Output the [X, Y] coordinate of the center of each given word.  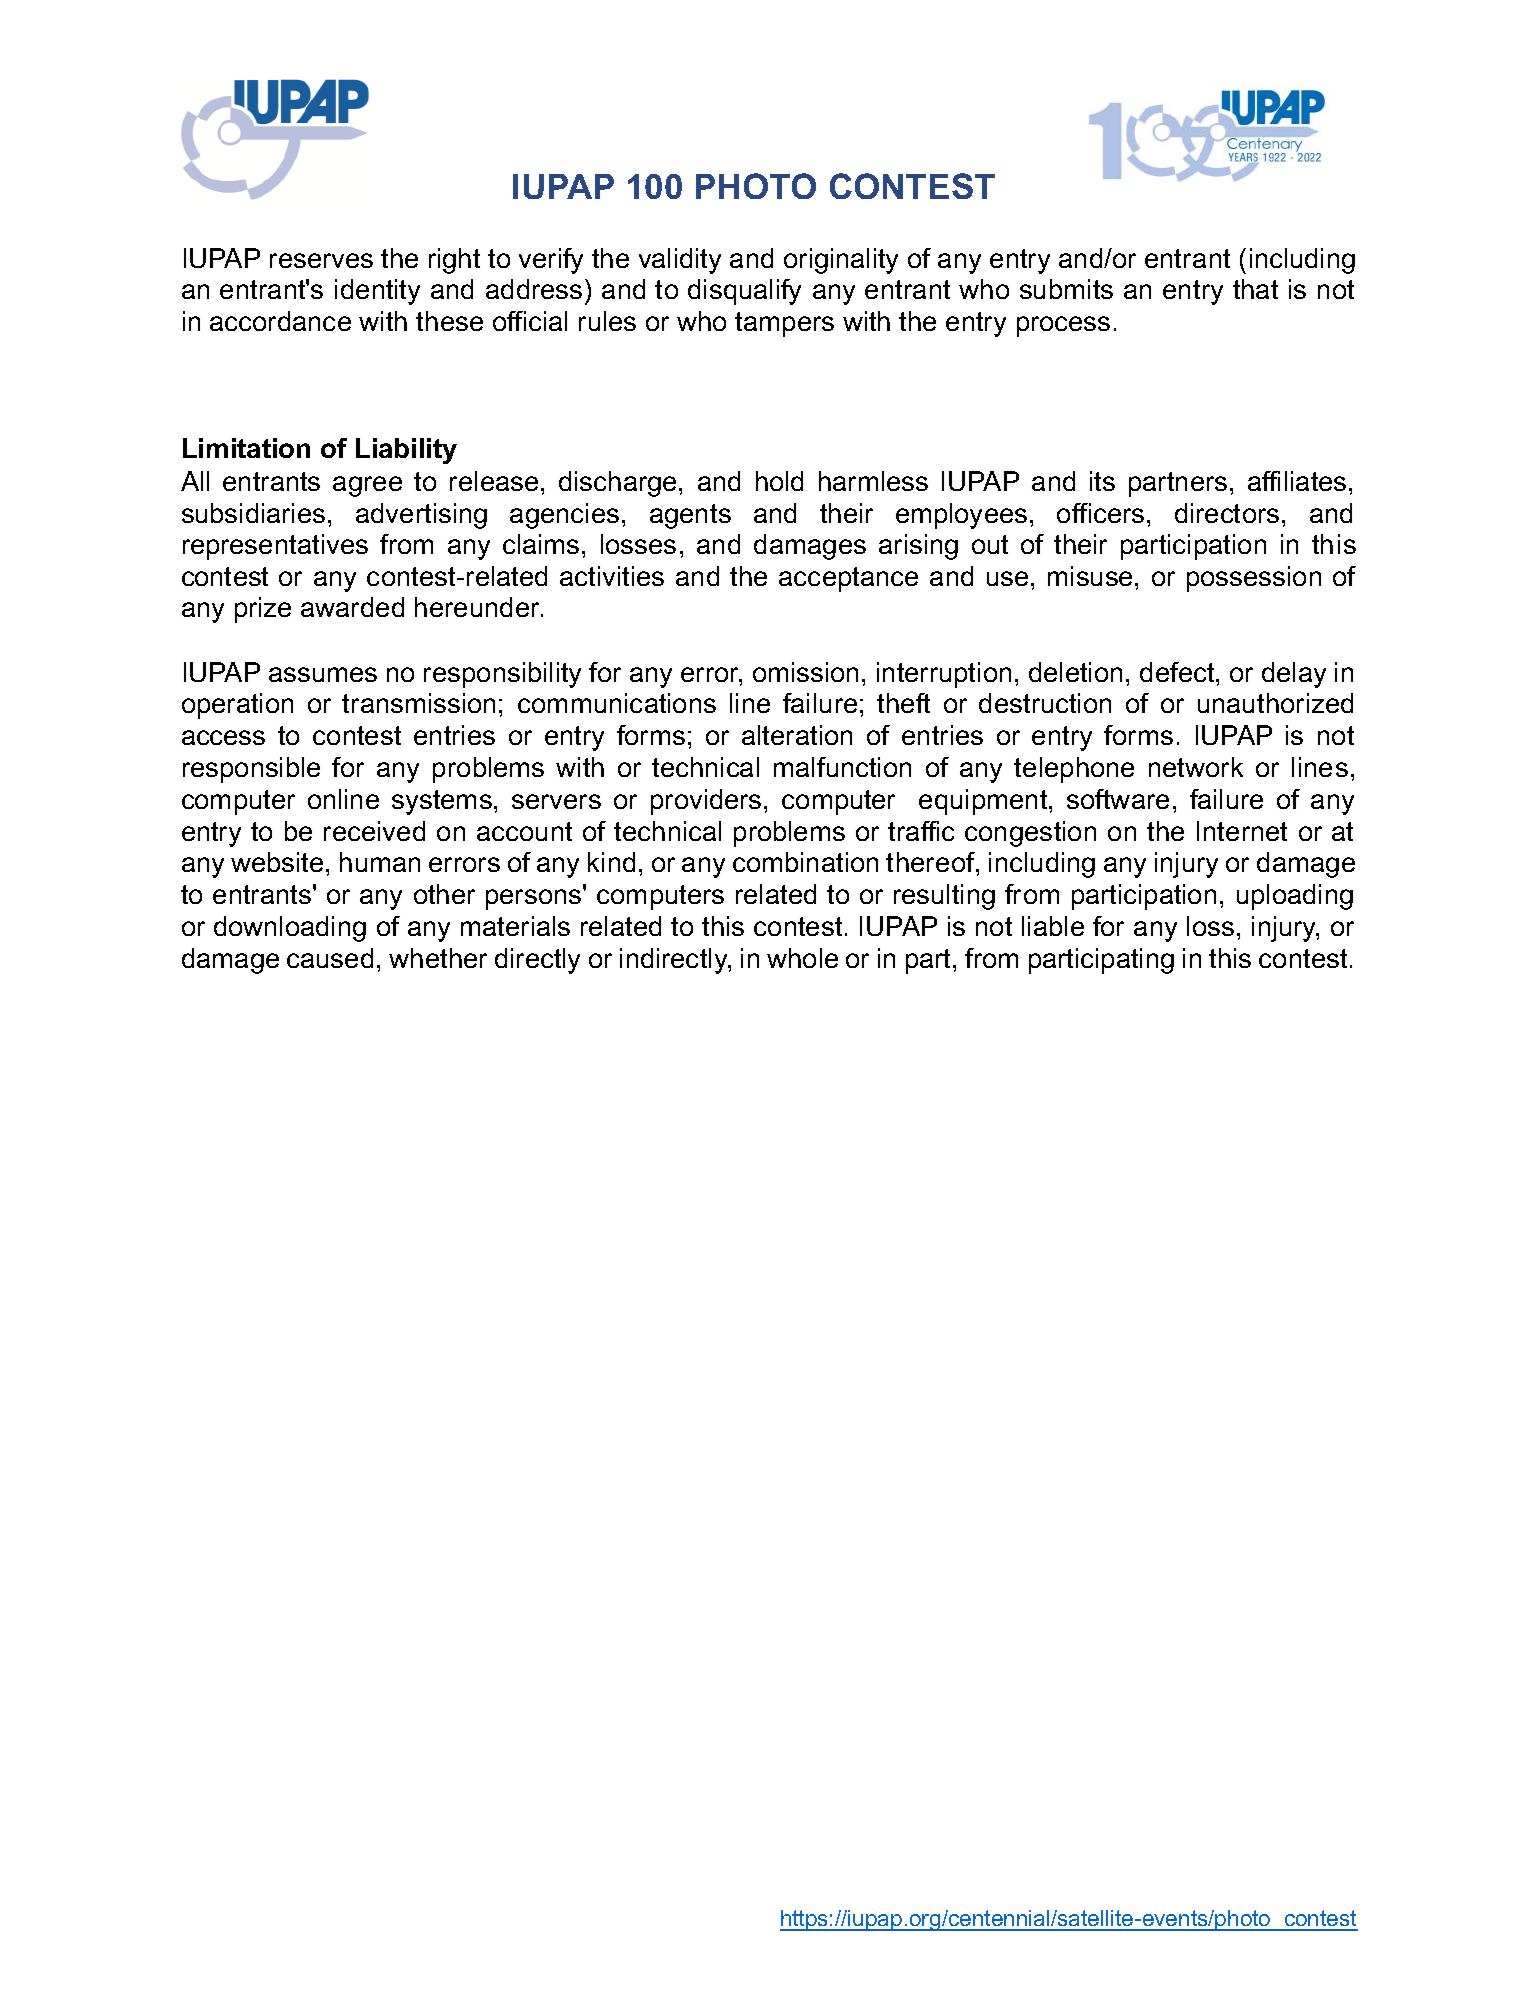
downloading [290, 929]
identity [377, 292]
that [1255, 289]
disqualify [744, 292]
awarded [352, 607]
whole [802, 958]
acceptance [848, 579]
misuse [1092, 576]
